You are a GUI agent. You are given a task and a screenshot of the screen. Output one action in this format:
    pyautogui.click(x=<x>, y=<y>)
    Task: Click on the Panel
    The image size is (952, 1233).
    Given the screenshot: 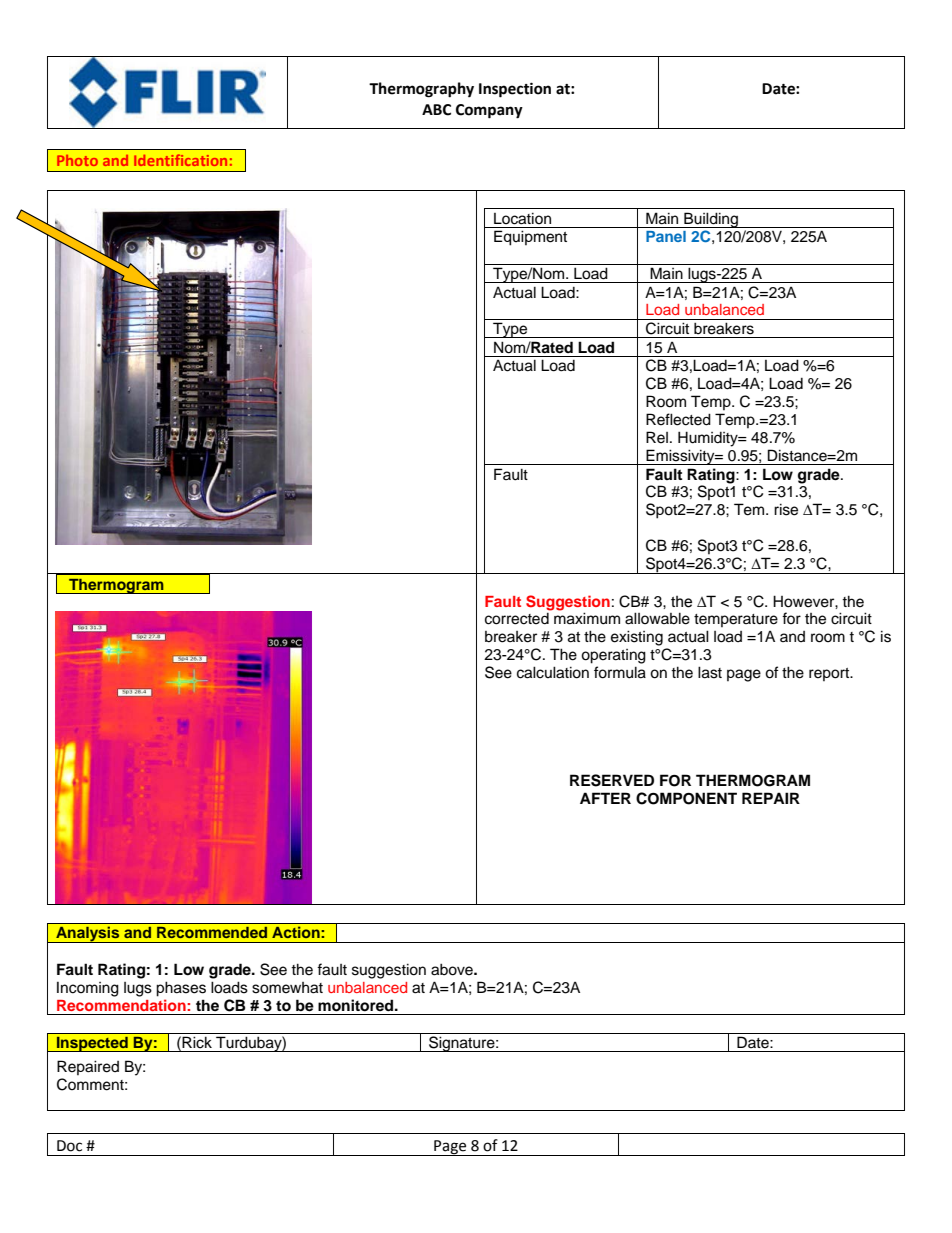 What is the action you would take?
    pyautogui.click(x=666, y=236)
